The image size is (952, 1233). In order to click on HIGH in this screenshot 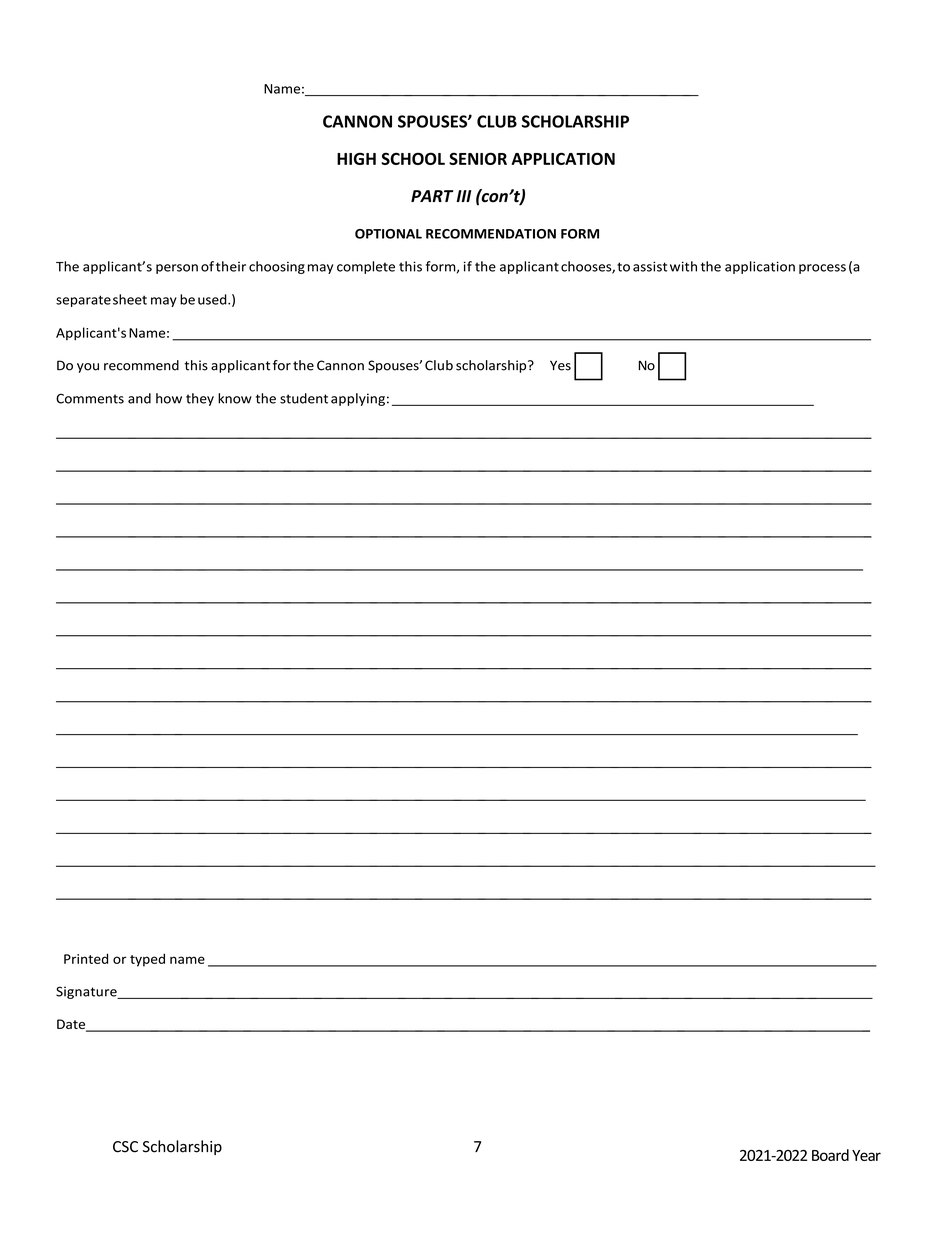, I will do `click(356, 159)`.
